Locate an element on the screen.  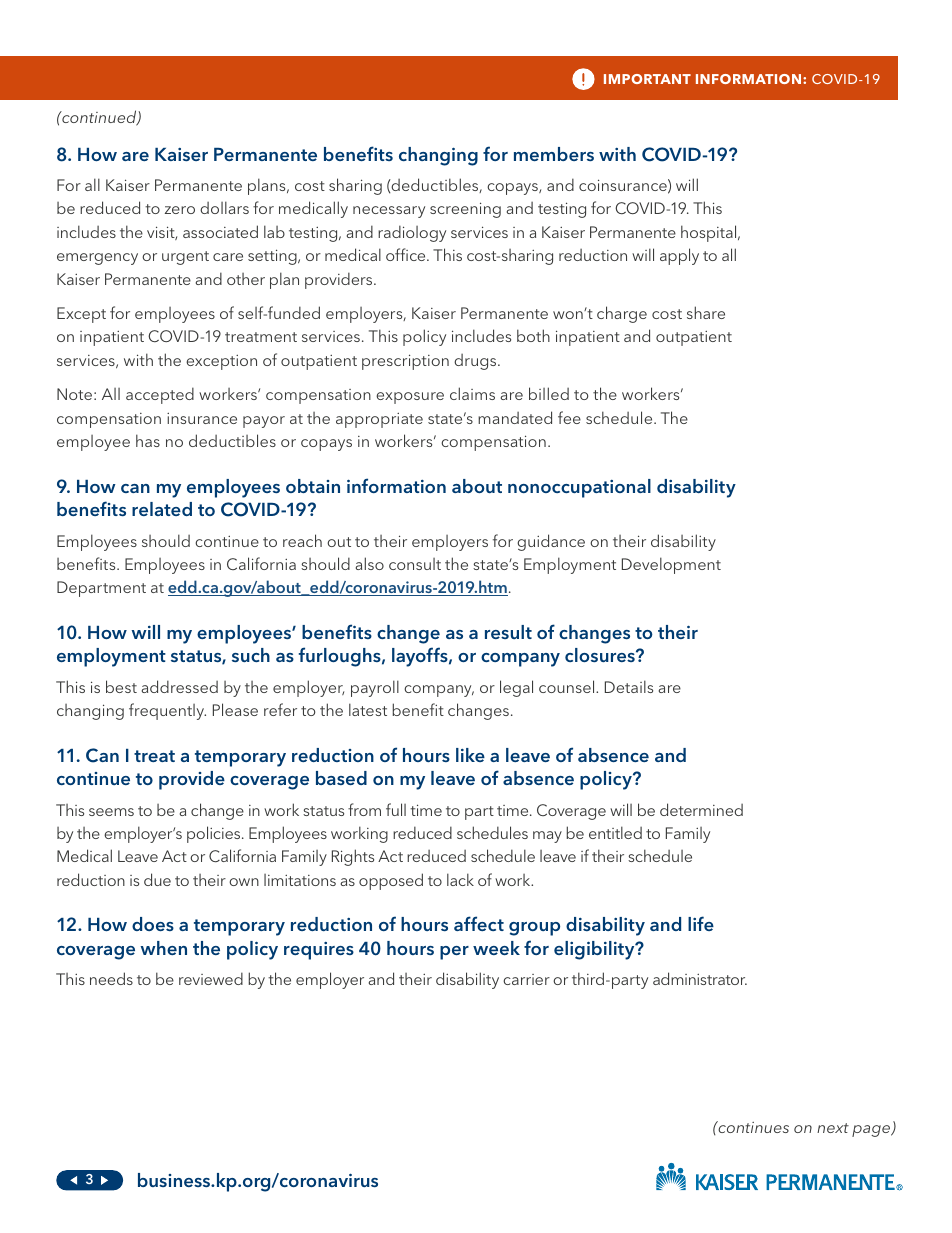
IMPORTANT is located at coordinates (647, 79).
